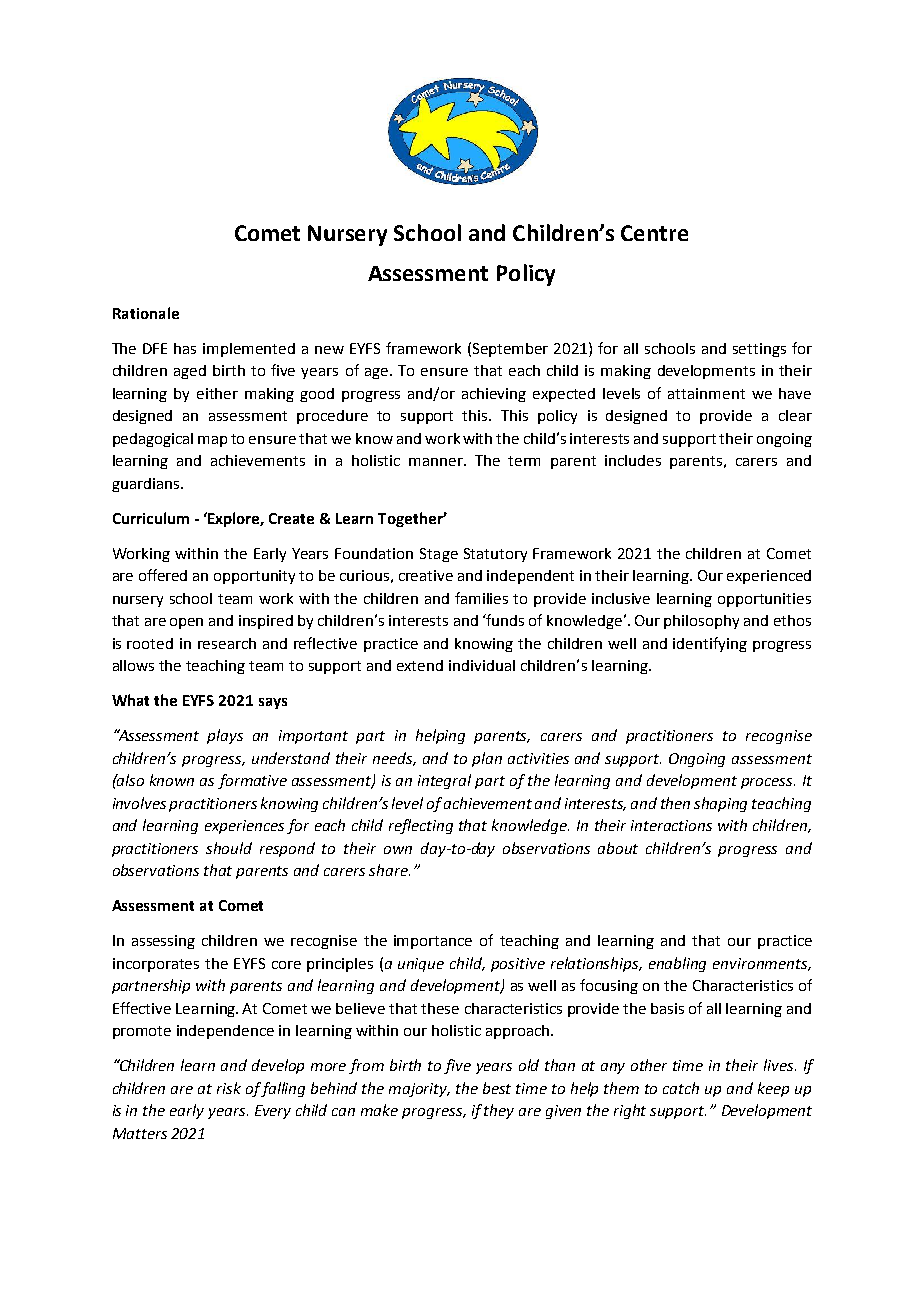 Image resolution: width=924 pixels, height=1308 pixels. Describe the element at coordinates (499, 1111) in the screenshot. I see `they` at that location.
